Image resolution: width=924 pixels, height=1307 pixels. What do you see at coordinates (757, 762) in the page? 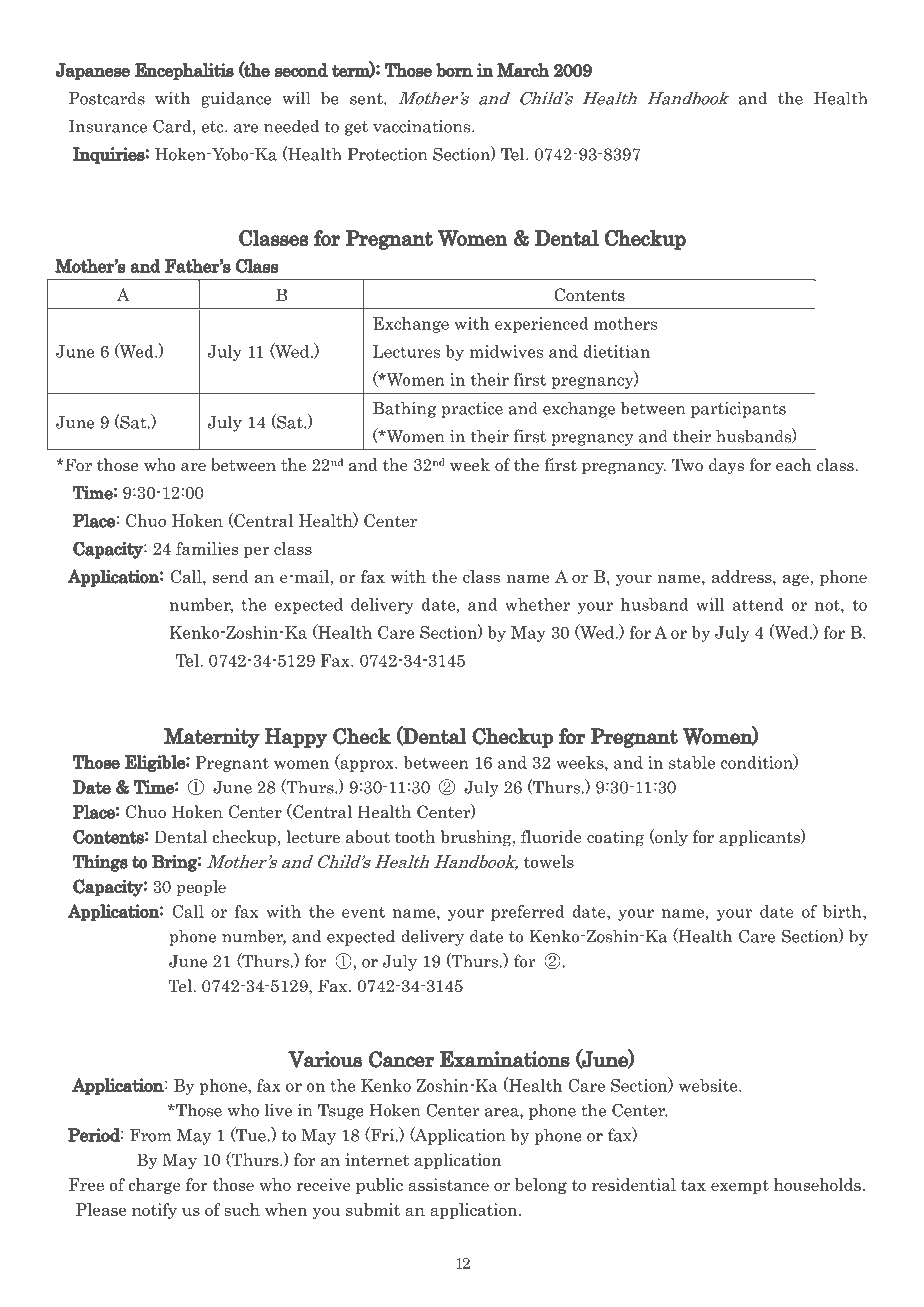
I see `condition` at bounding box center [757, 762].
